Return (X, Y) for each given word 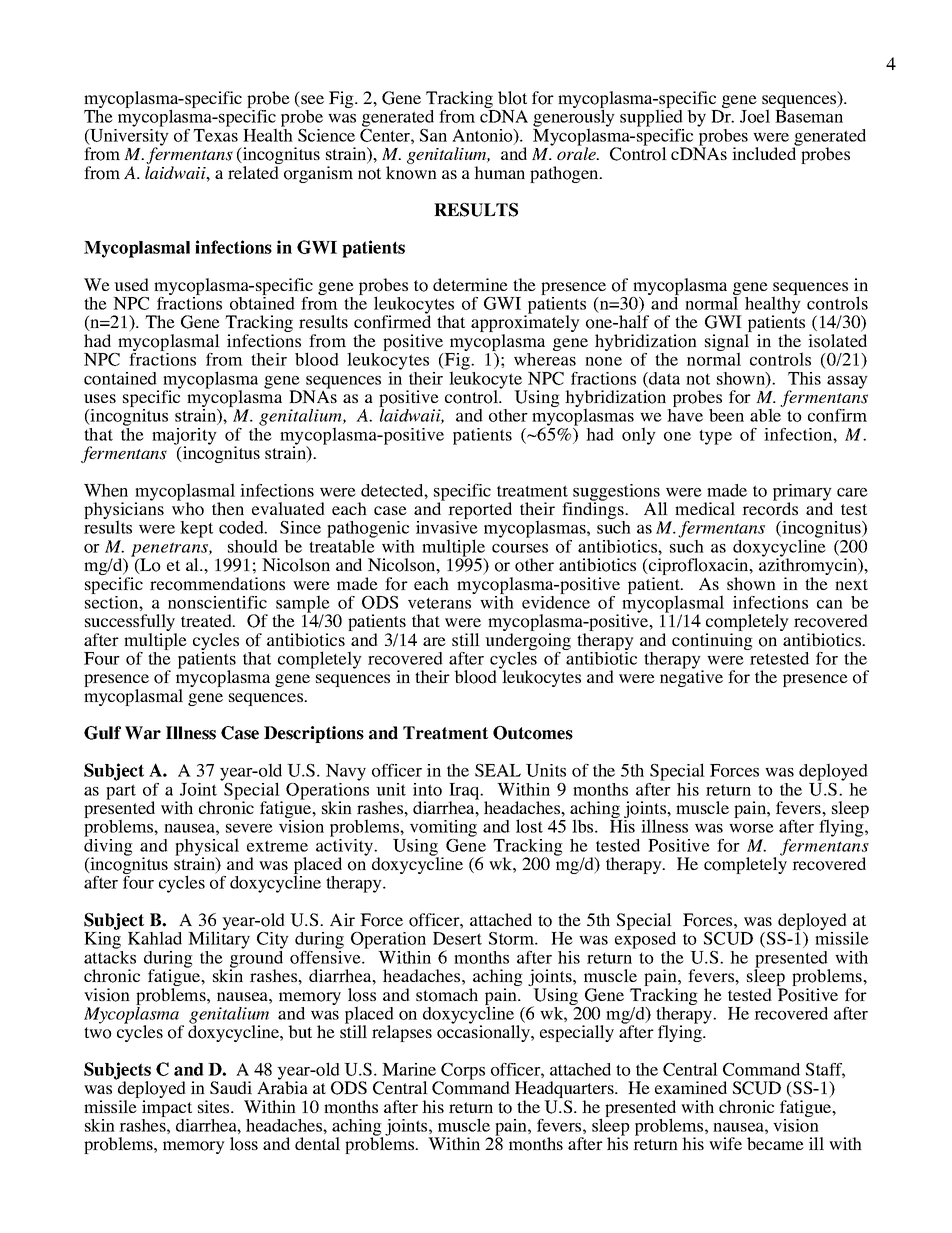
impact (166, 1110)
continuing (712, 641)
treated (207, 620)
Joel (755, 116)
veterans (439, 603)
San (433, 135)
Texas (215, 135)
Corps (462, 1072)
